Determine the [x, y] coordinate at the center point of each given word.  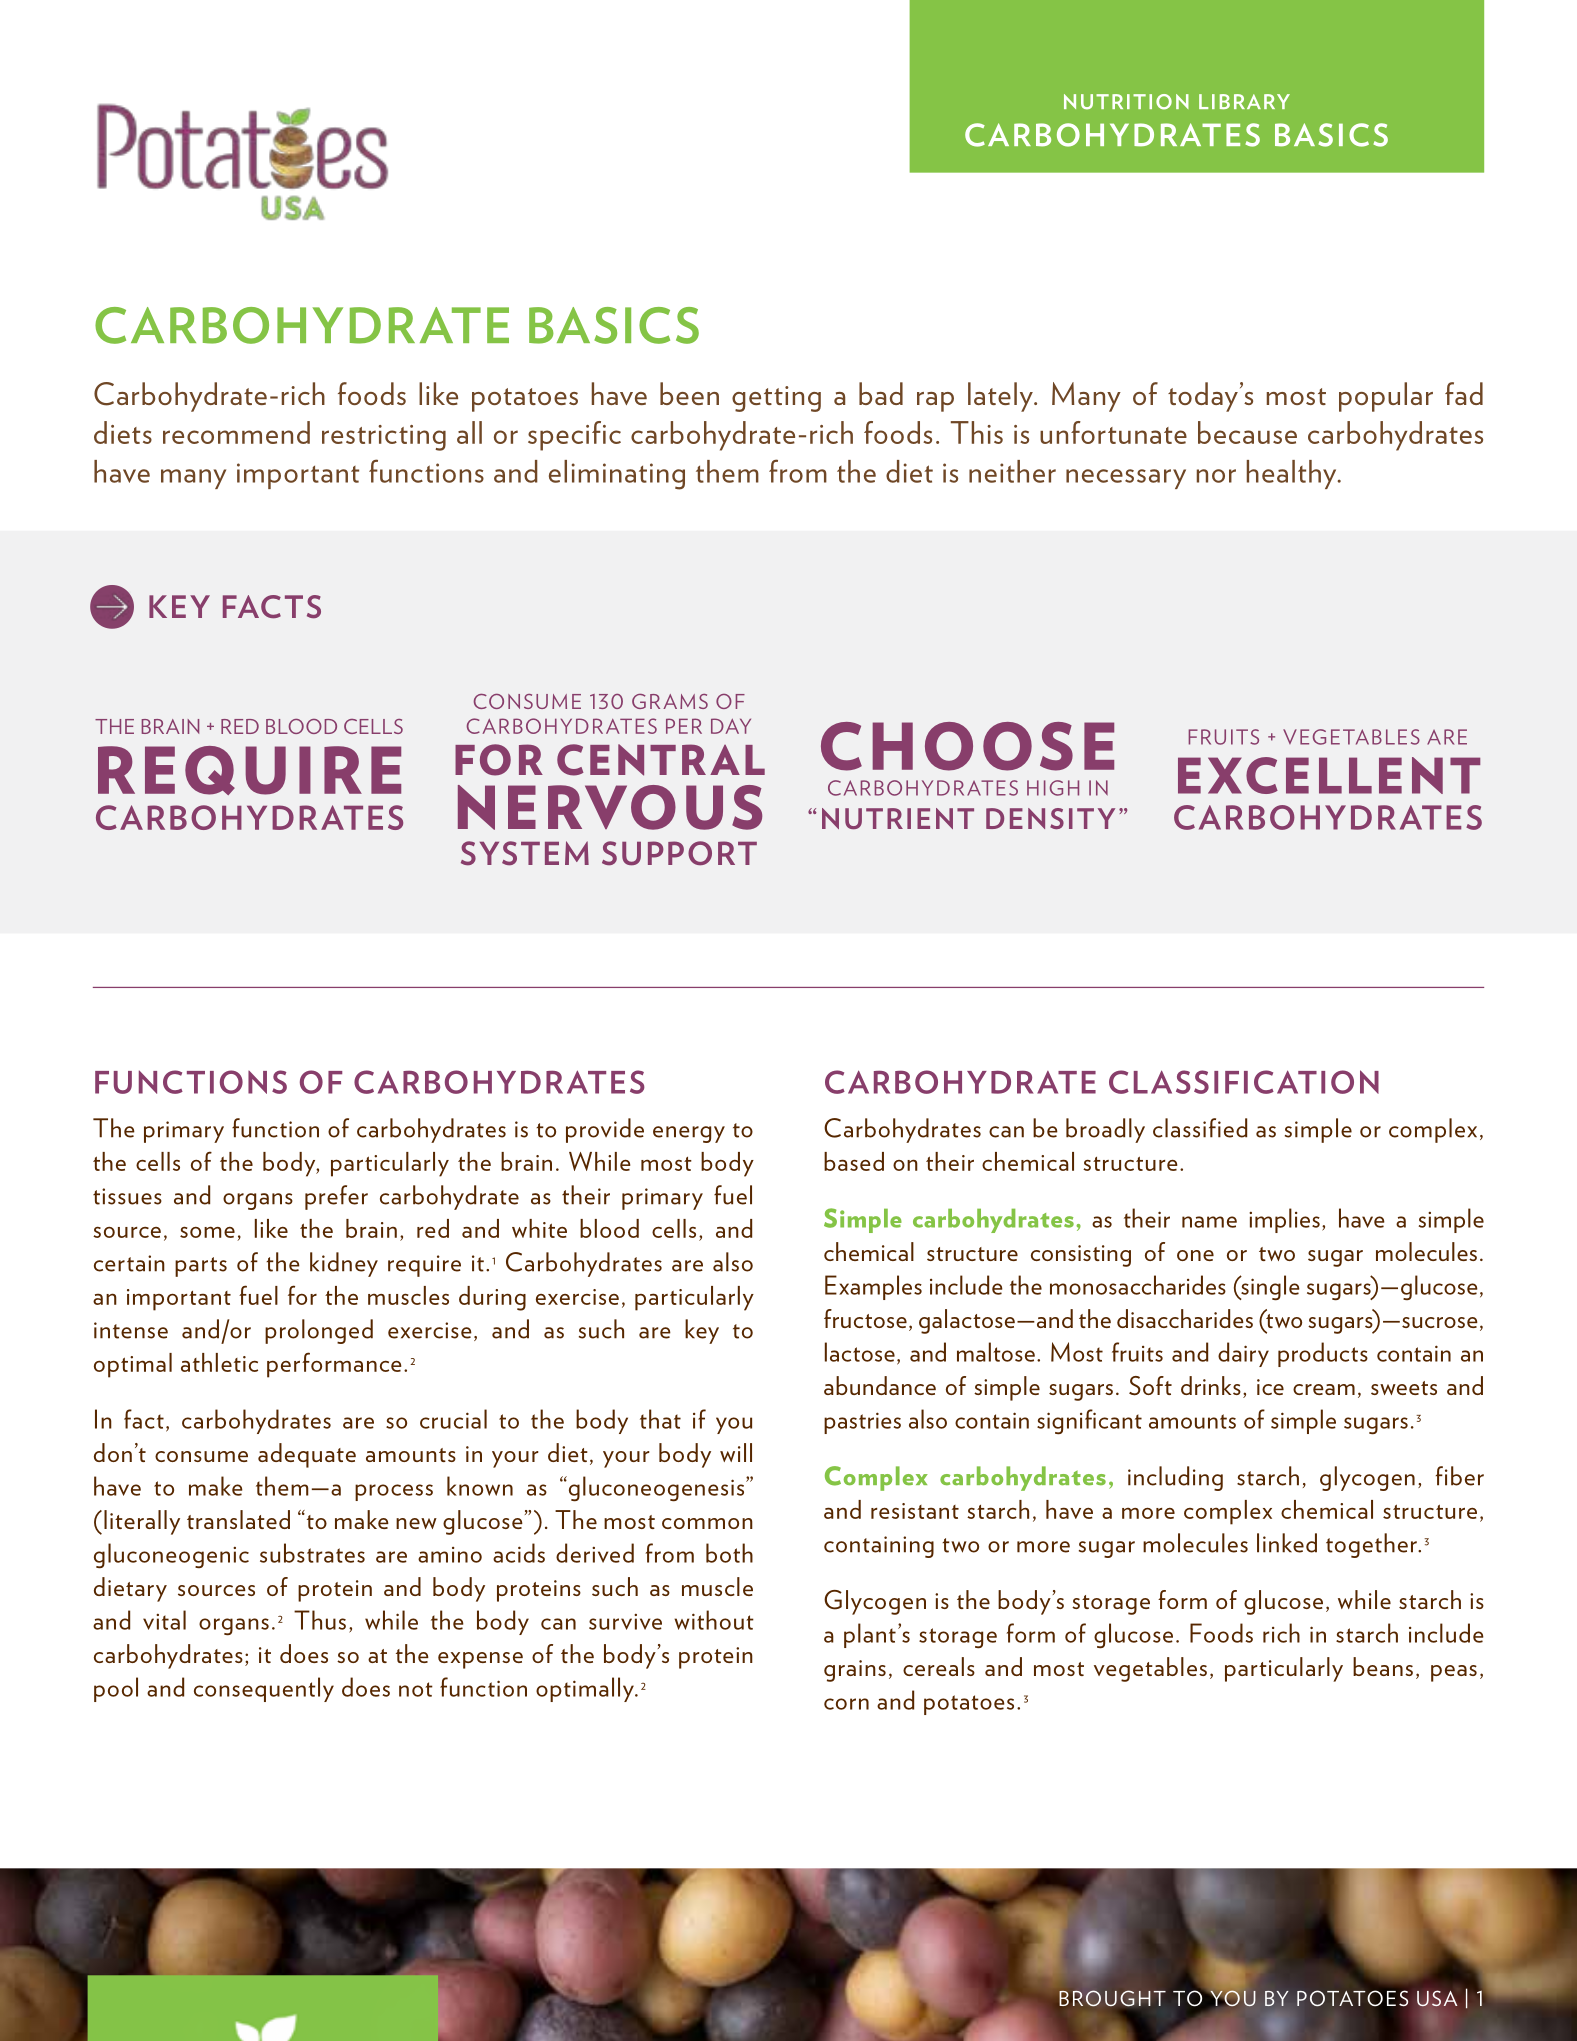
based [854, 1161]
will [736, 1452]
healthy [1293, 474]
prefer [336, 1197]
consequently [264, 1689]
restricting [384, 438]
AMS [685, 701]
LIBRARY [1244, 101]
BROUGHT [1112, 1998]
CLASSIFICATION [1244, 1082]
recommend [236, 432]
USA [1437, 1998]
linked [1287, 1543]
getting [776, 399]
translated [238, 1519]
